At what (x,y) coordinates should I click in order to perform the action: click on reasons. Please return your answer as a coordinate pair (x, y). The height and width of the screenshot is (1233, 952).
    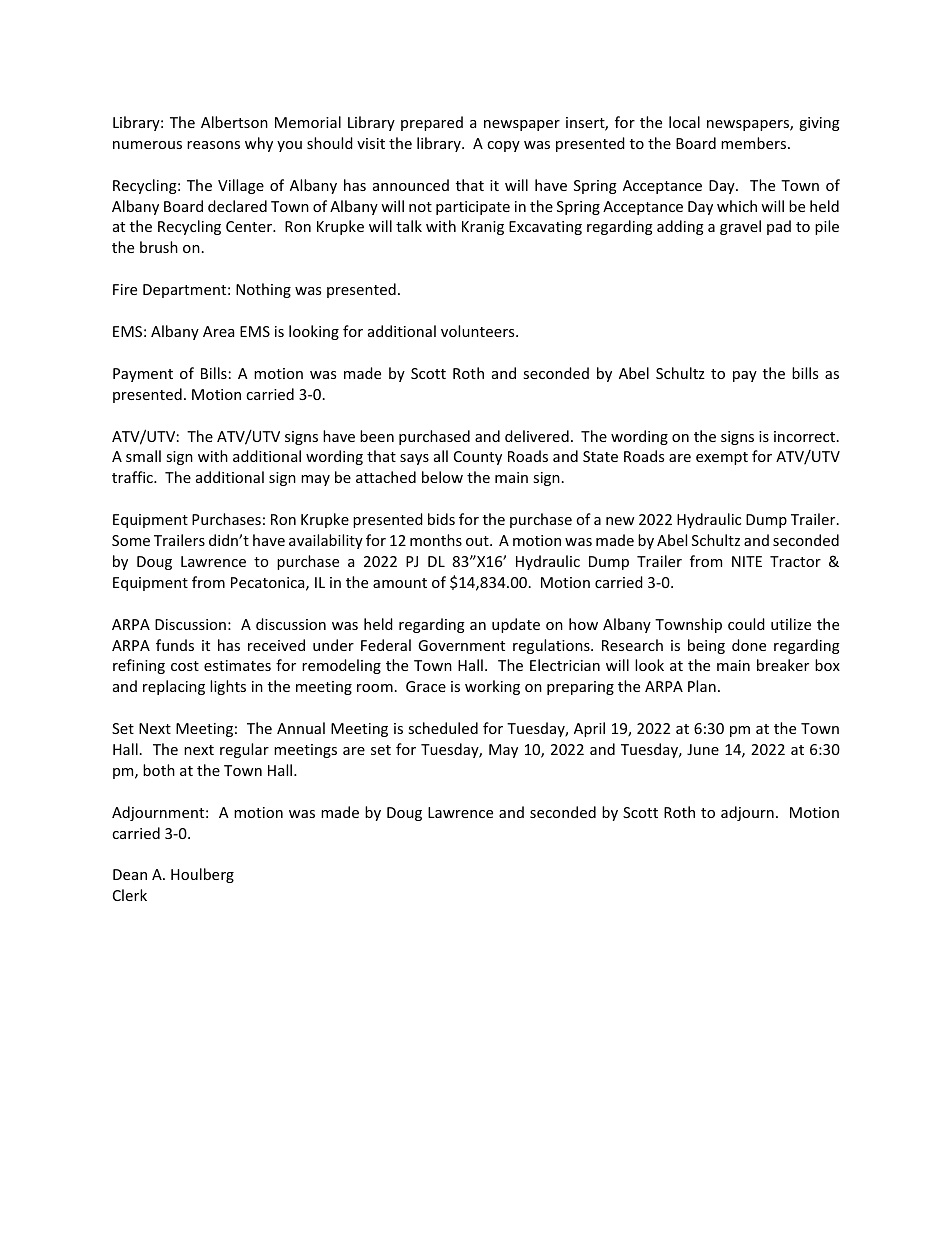
    Looking at the image, I should click on (213, 145).
